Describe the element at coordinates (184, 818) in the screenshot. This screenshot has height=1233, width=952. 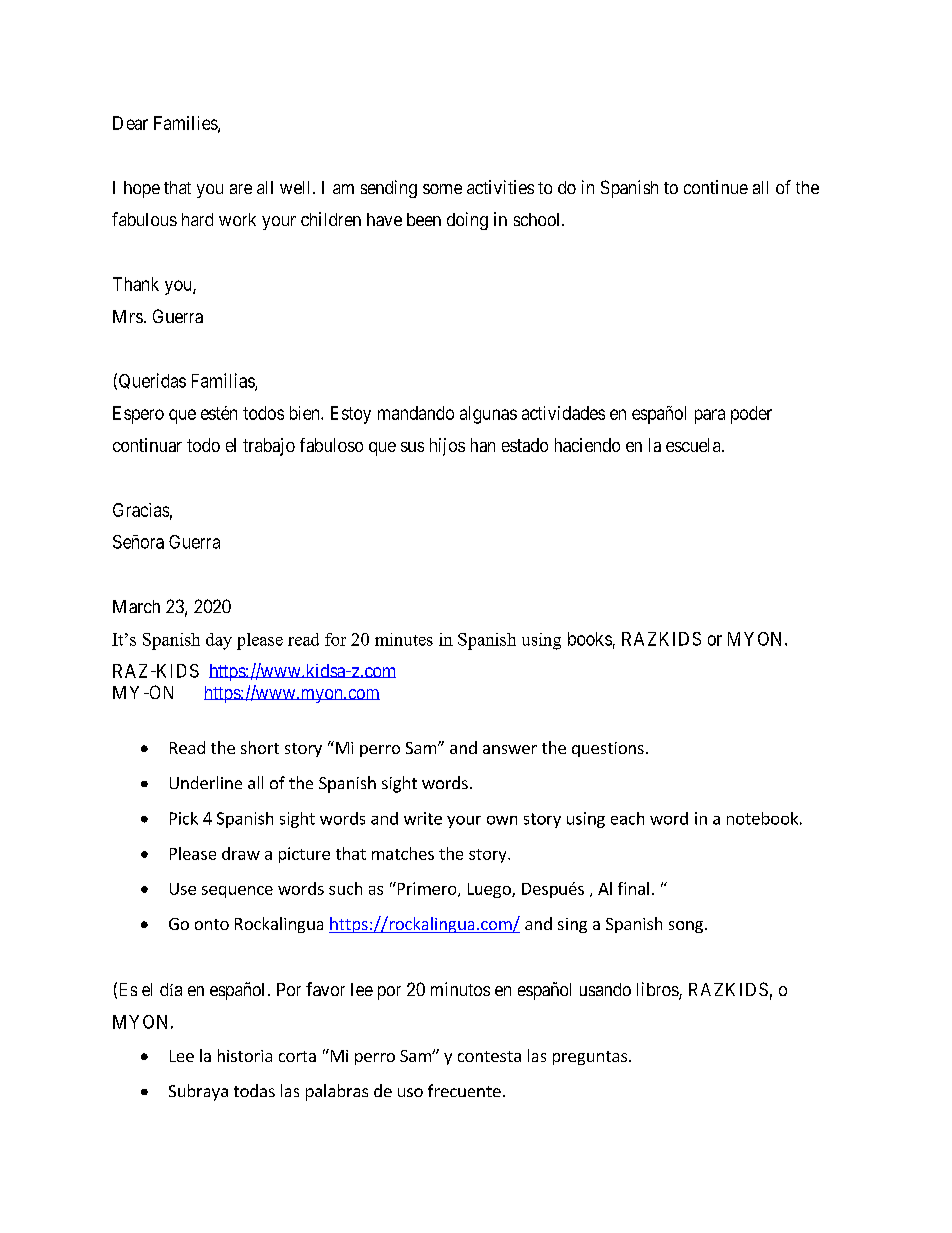
I see `Pick` at that location.
